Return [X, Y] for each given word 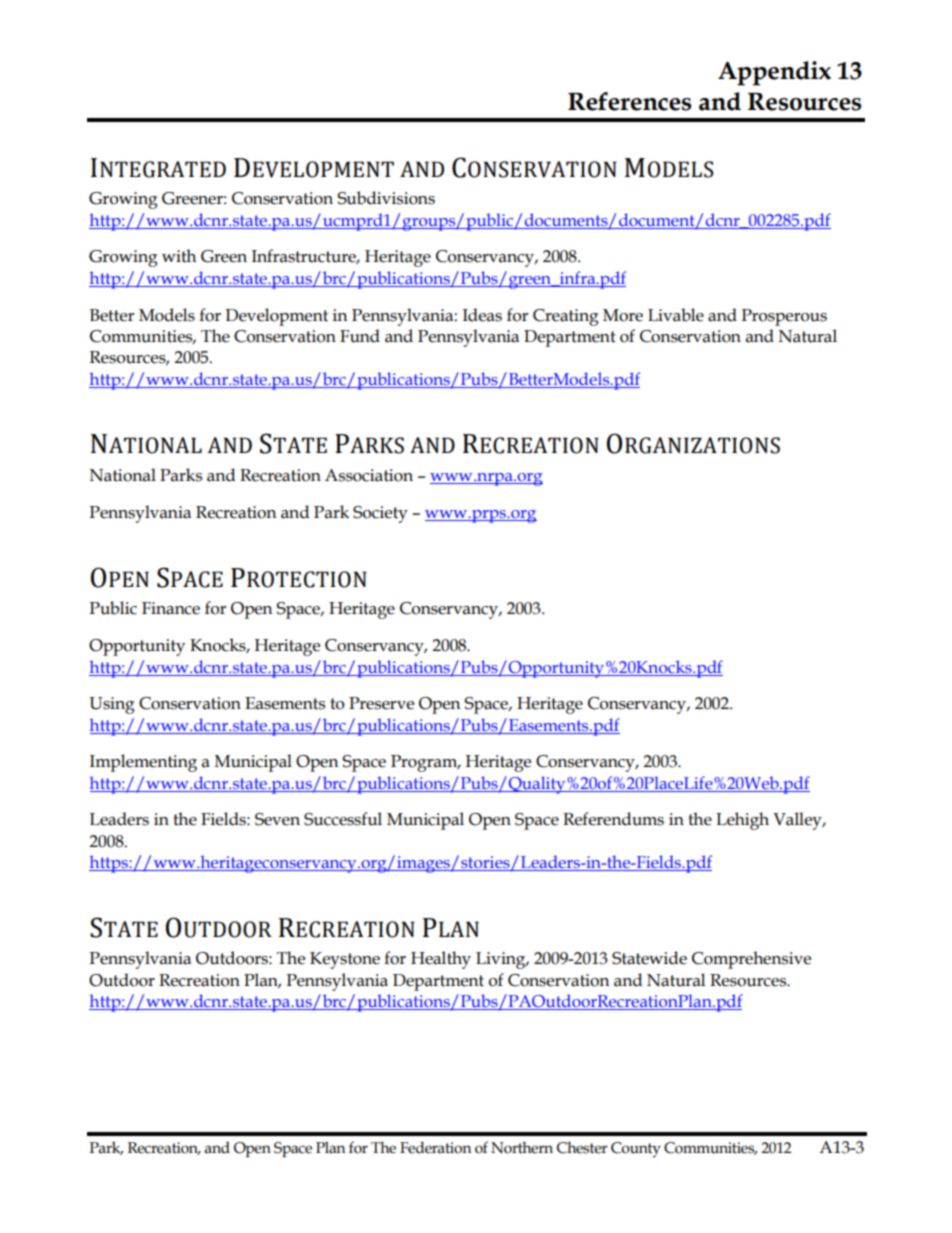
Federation [435, 1148]
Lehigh [742, 821]
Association [369, 475]
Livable [676, 315]
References [629, 101]
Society [380, 514]
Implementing [143, 763]
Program [425, 763]
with [179, 256]
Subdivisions [386, 198]
